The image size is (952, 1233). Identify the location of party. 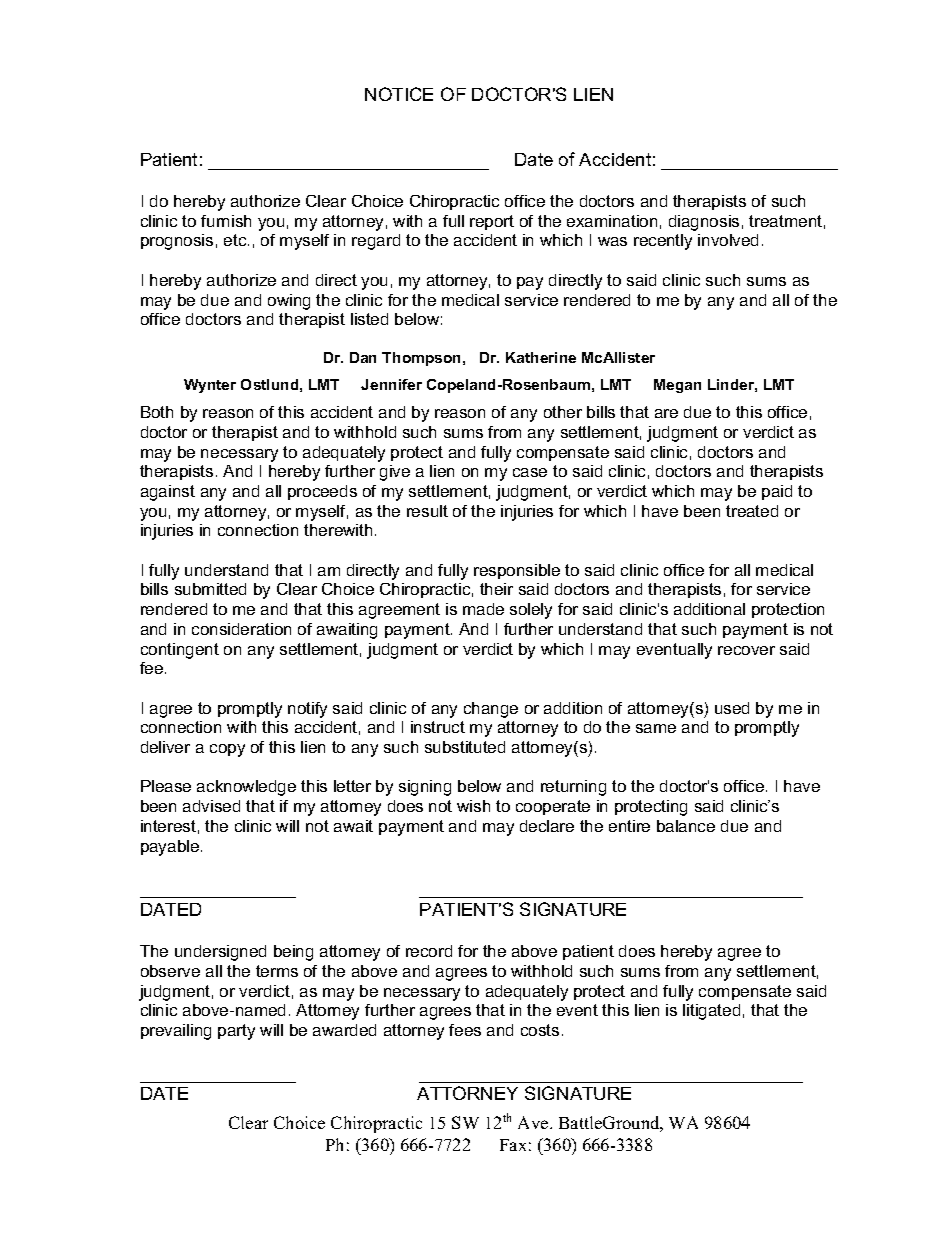
(236, 1032).
